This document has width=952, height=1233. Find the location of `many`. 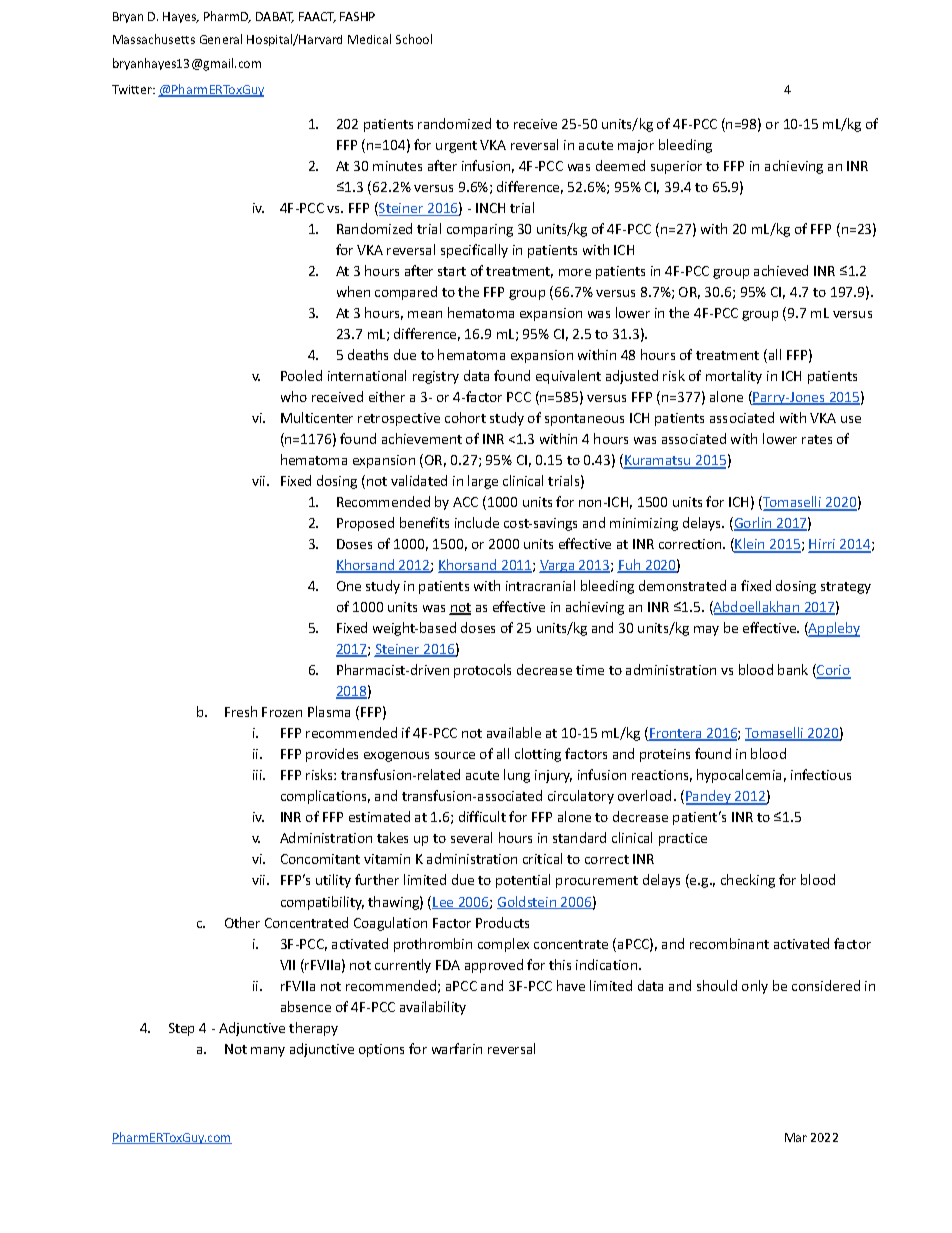

many is located at coordinates (268, 1052).
